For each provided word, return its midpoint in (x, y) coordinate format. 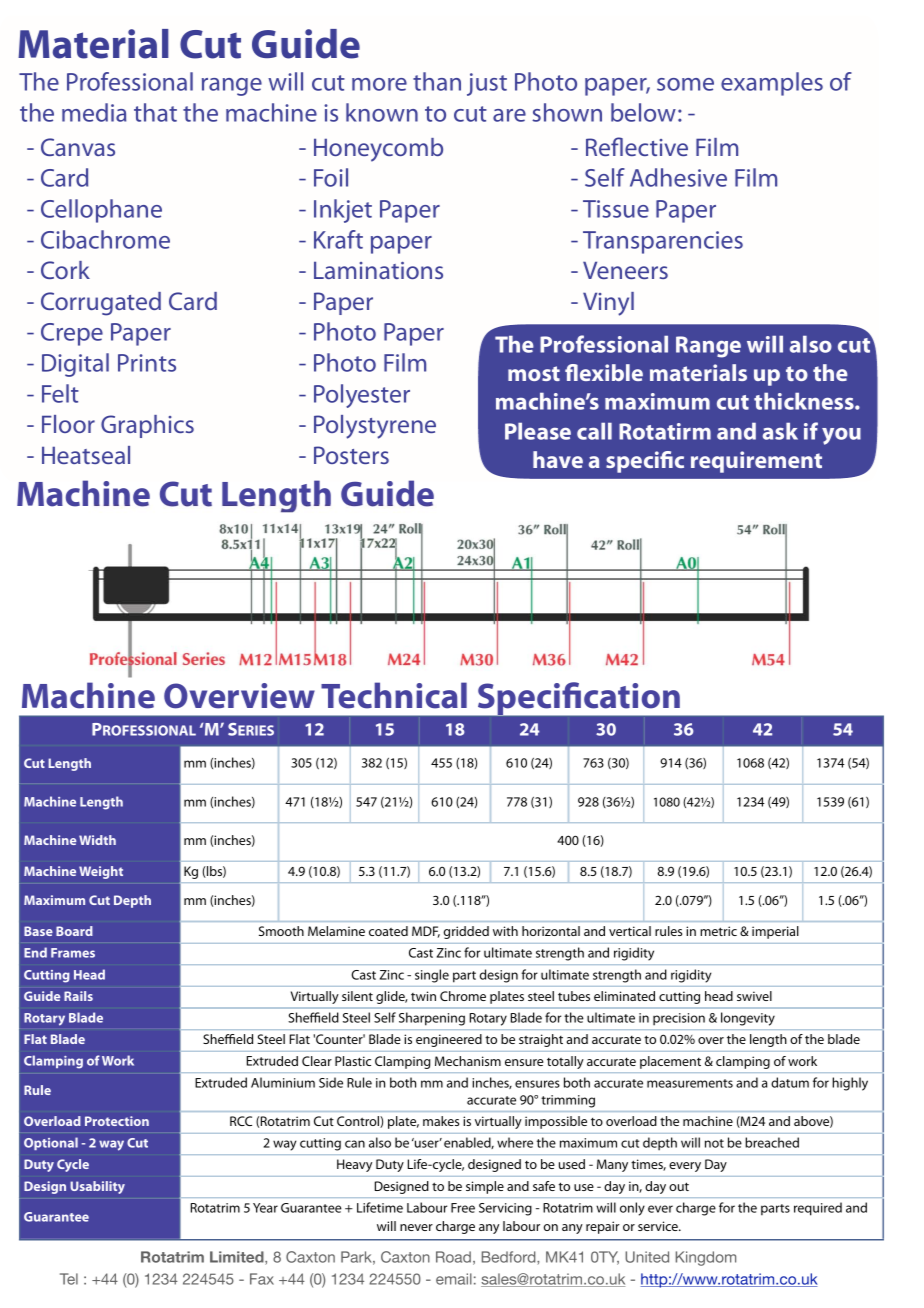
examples (772, 84)
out (679, 1186)
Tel (69, 1279)
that (155, 112)
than (437, 81)
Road (453, 1257)
